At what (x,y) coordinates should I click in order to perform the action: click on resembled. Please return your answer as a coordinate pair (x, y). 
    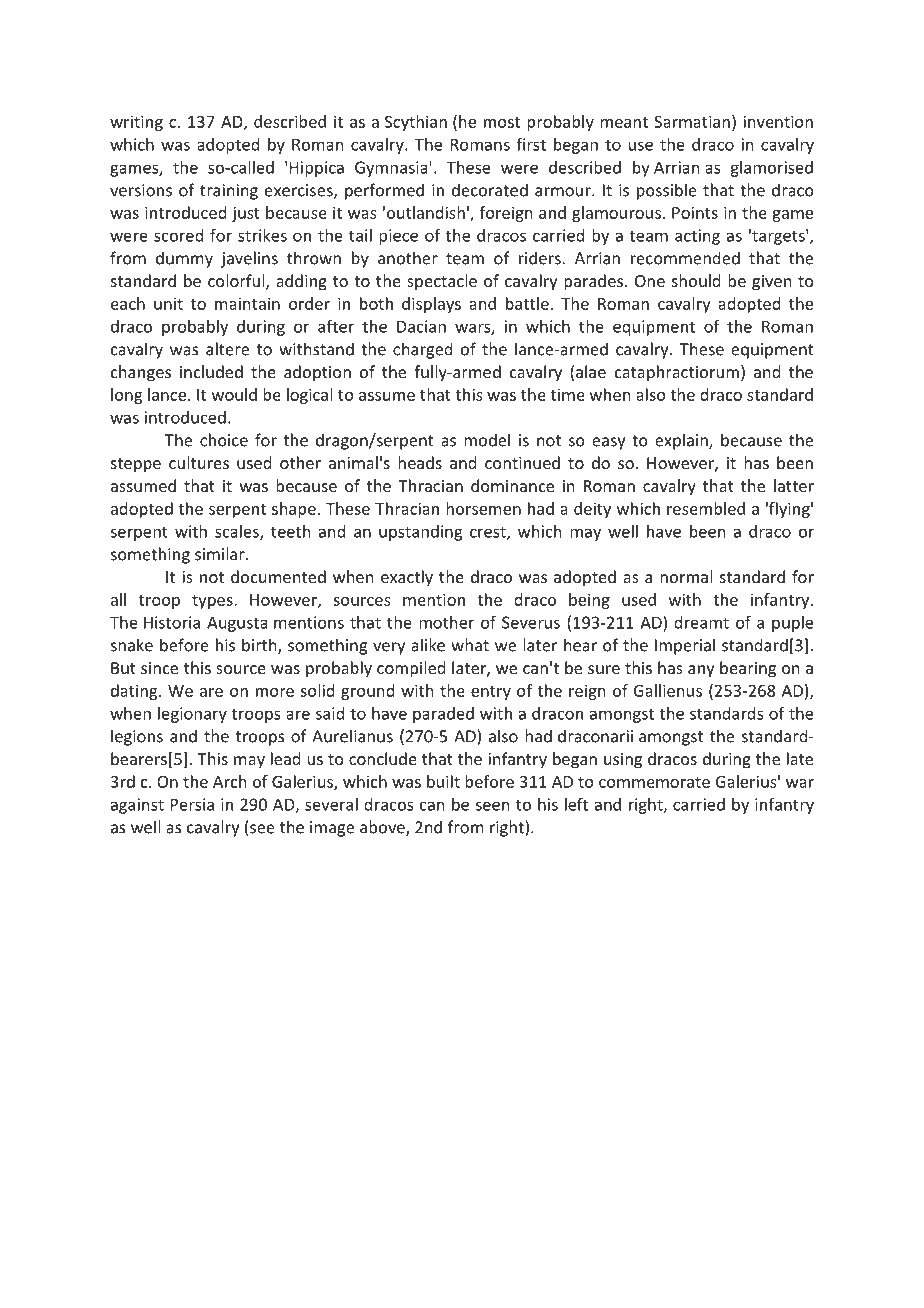
    Looking at the image, I should click on (706, 508).
